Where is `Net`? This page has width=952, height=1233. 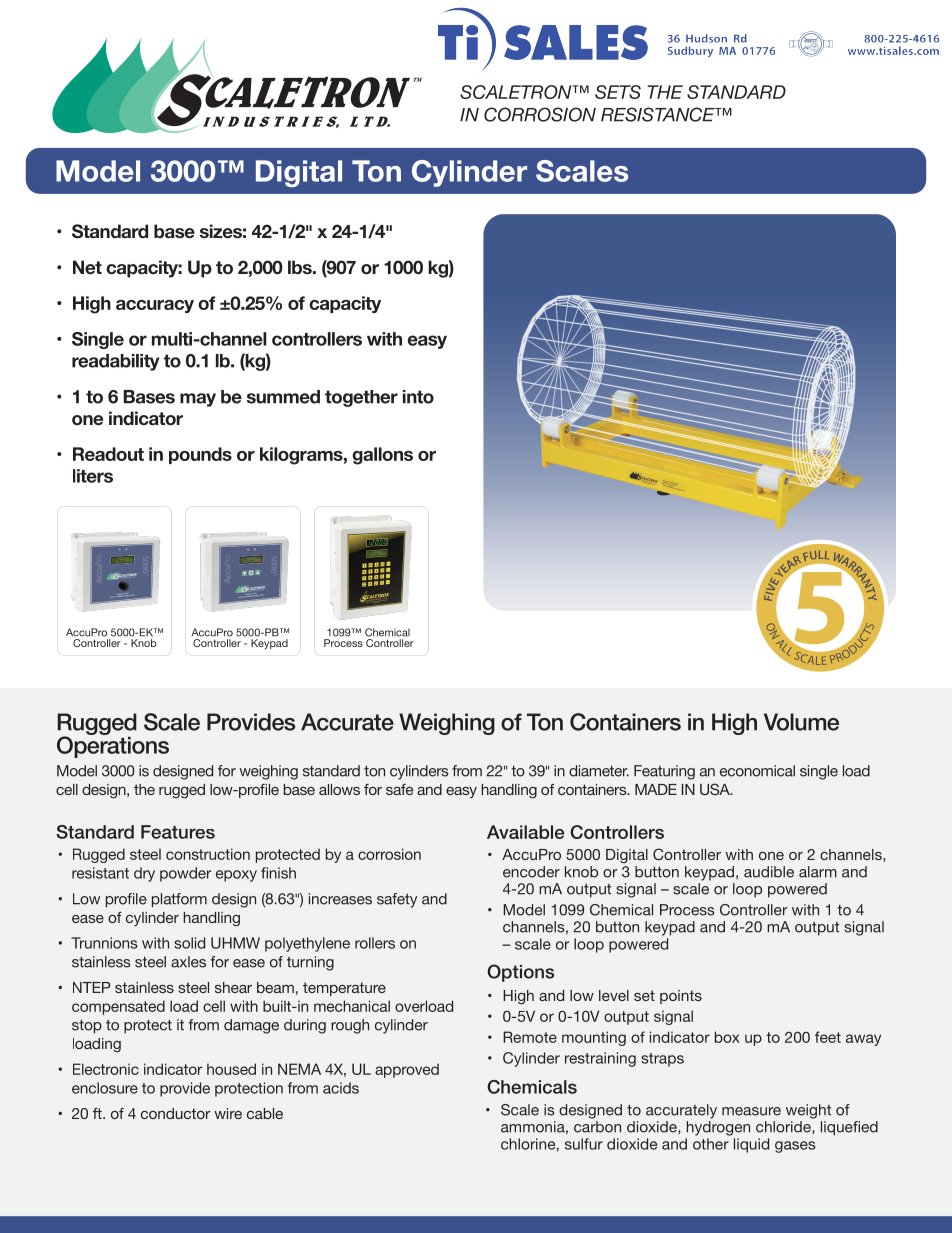
Net is located at coordinates (87, 267).
